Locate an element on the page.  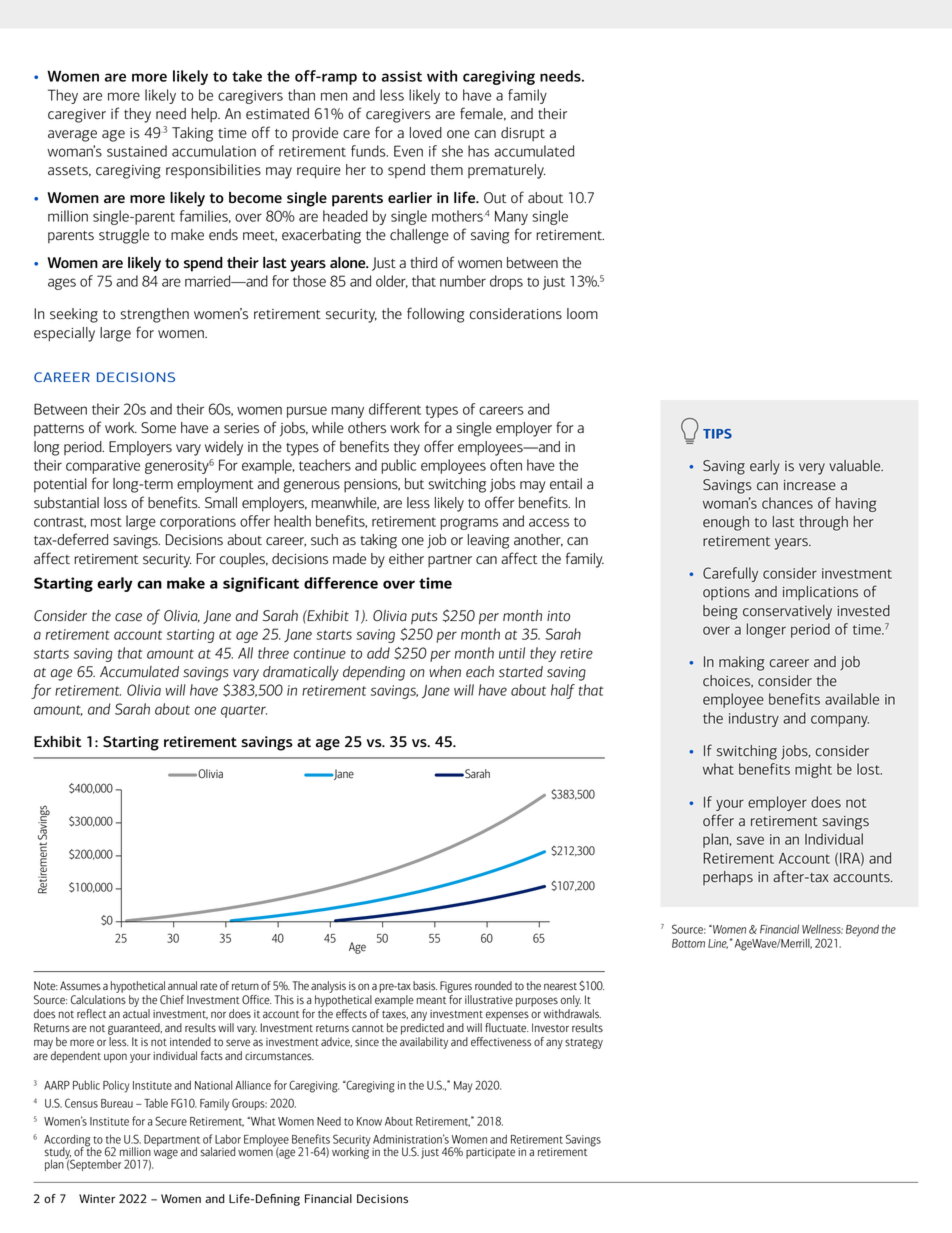
participate is located at coordinates (490, 1153).
